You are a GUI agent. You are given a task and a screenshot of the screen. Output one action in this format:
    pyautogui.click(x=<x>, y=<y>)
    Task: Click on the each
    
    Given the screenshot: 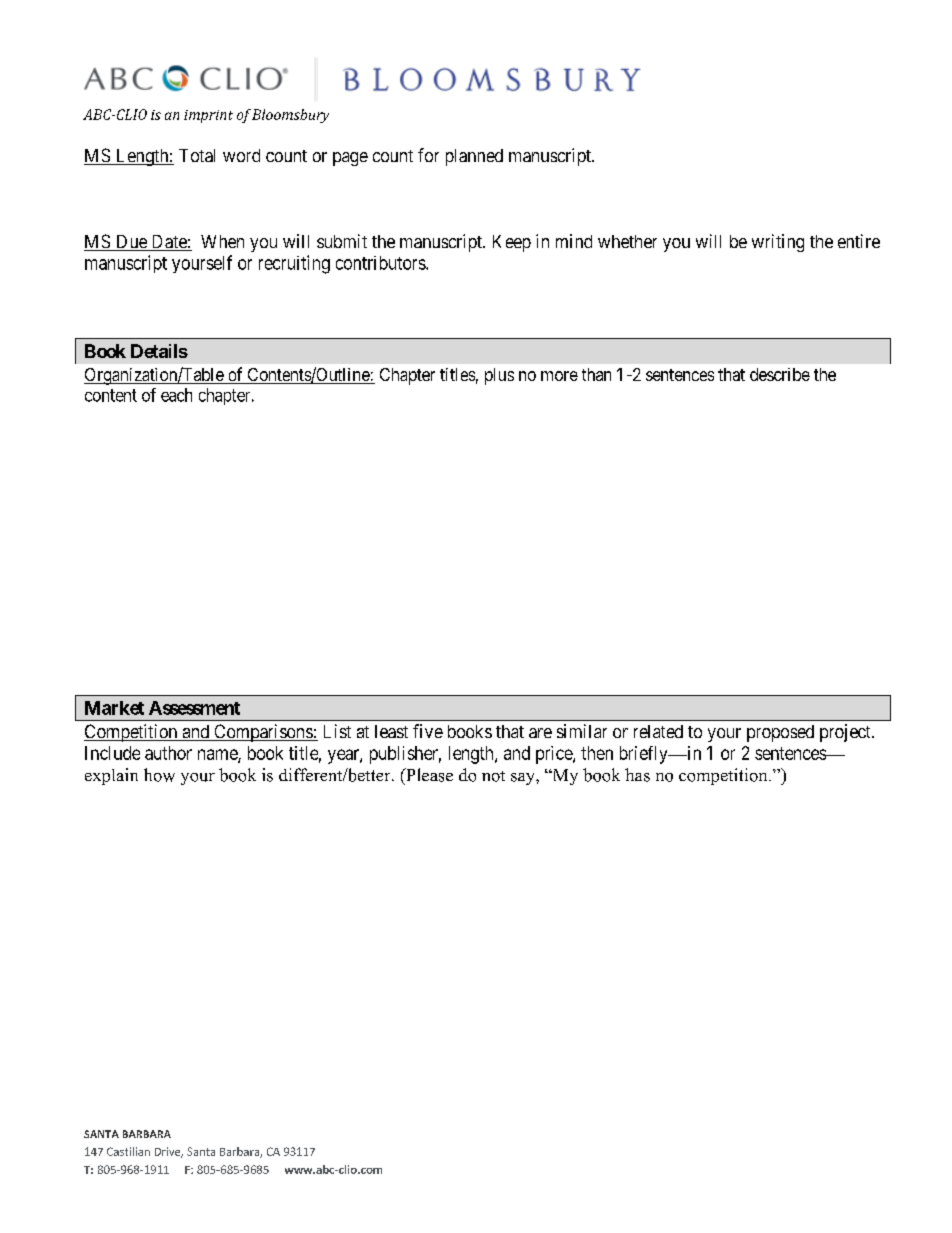 What is the action you would take?
    pyautogui.click(x=176, y=395)
